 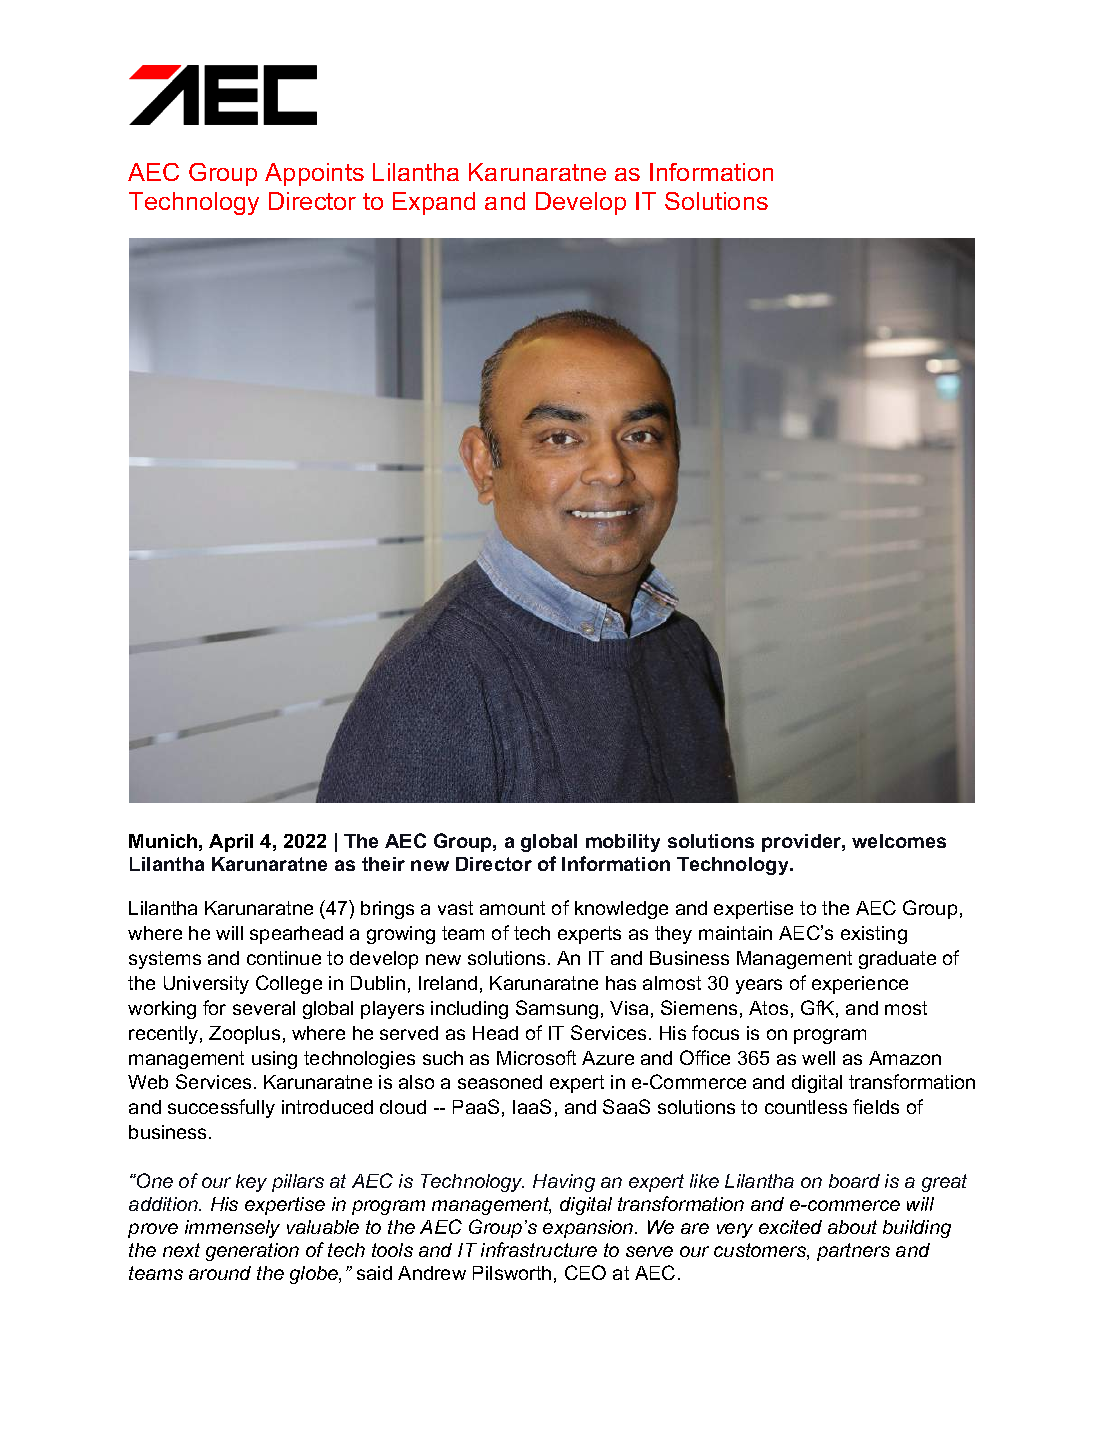 I want to click on welcomes, so click(x=899, y=841).
